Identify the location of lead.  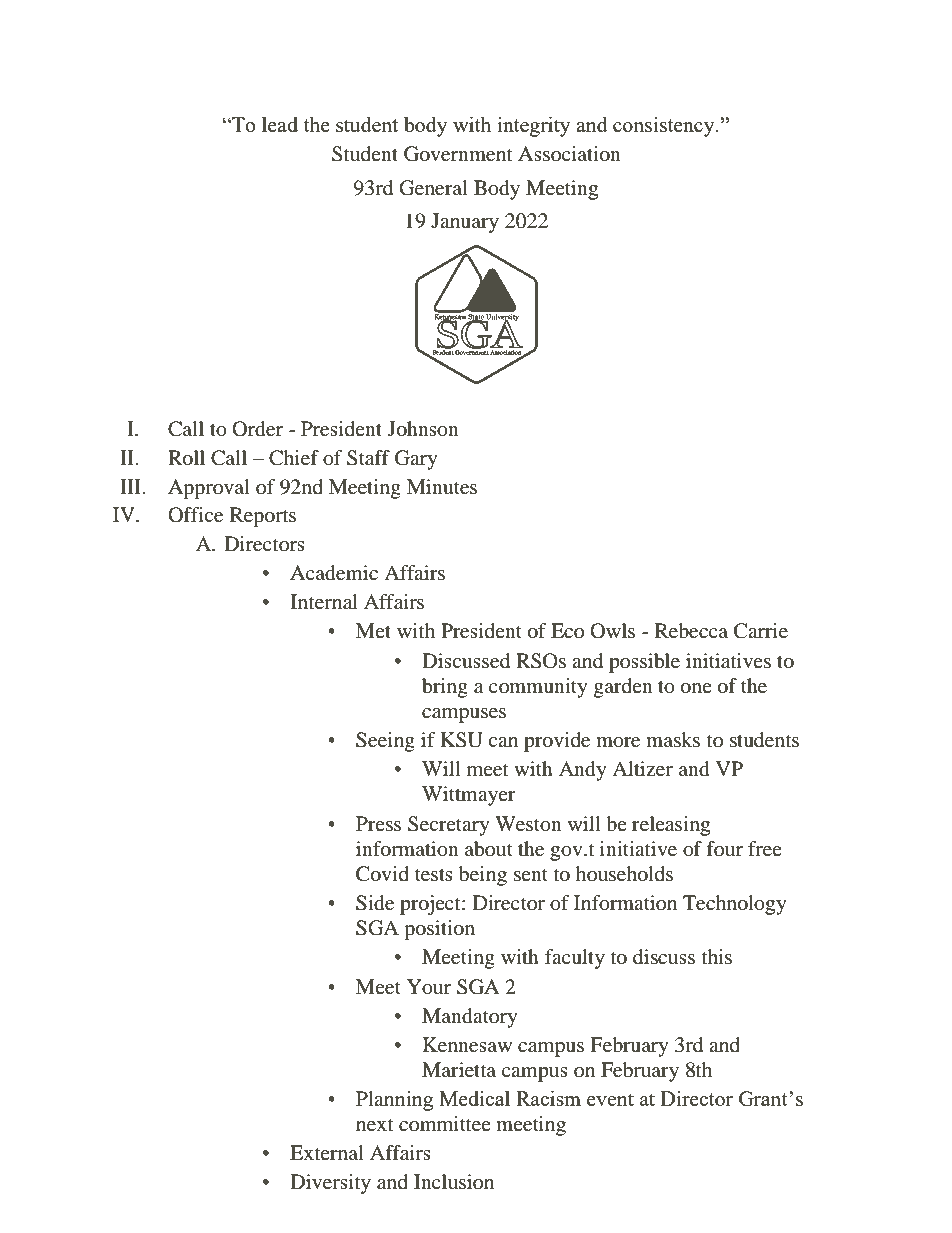
(280, 124).
